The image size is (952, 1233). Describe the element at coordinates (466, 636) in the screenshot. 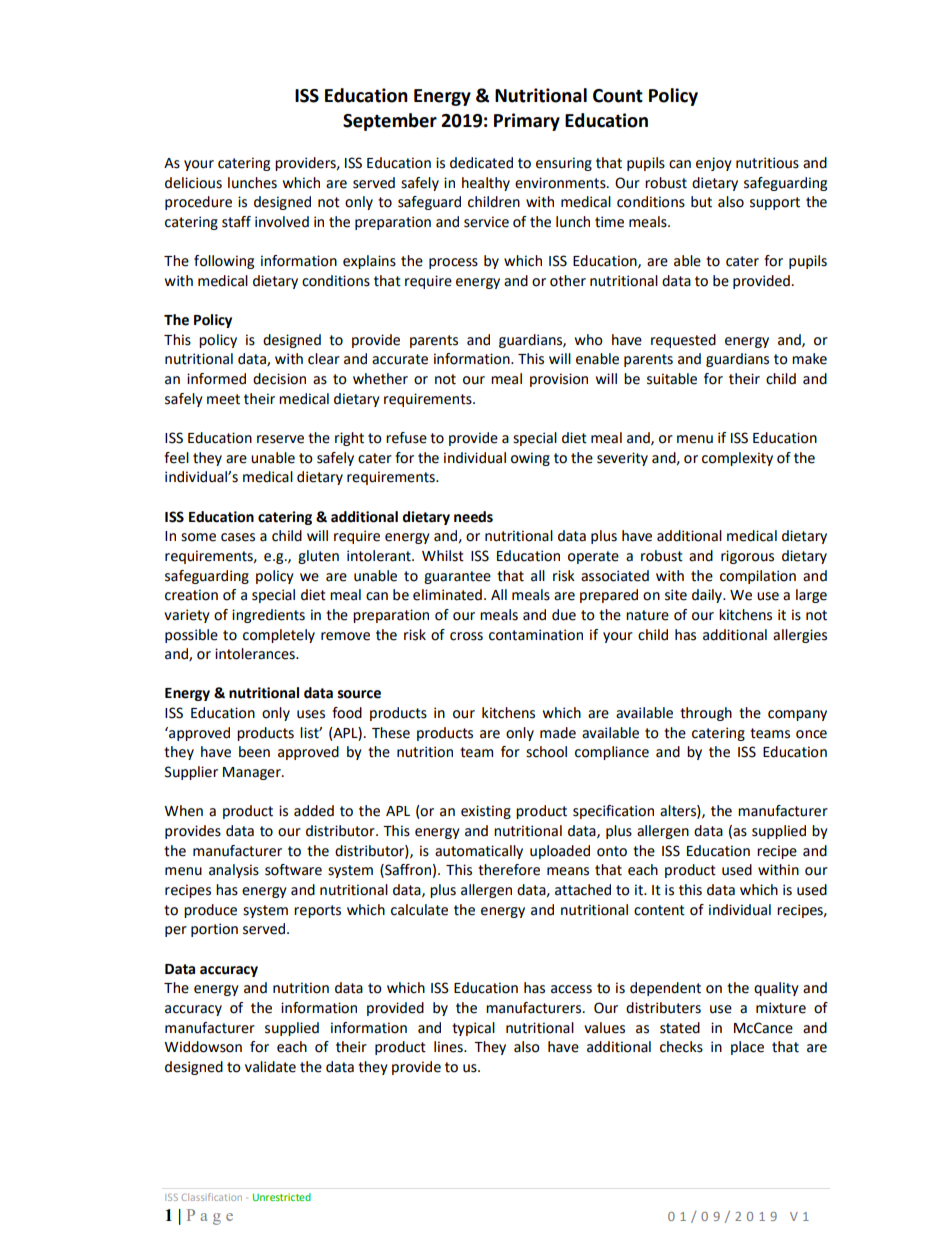

I see `cross` at that location.
